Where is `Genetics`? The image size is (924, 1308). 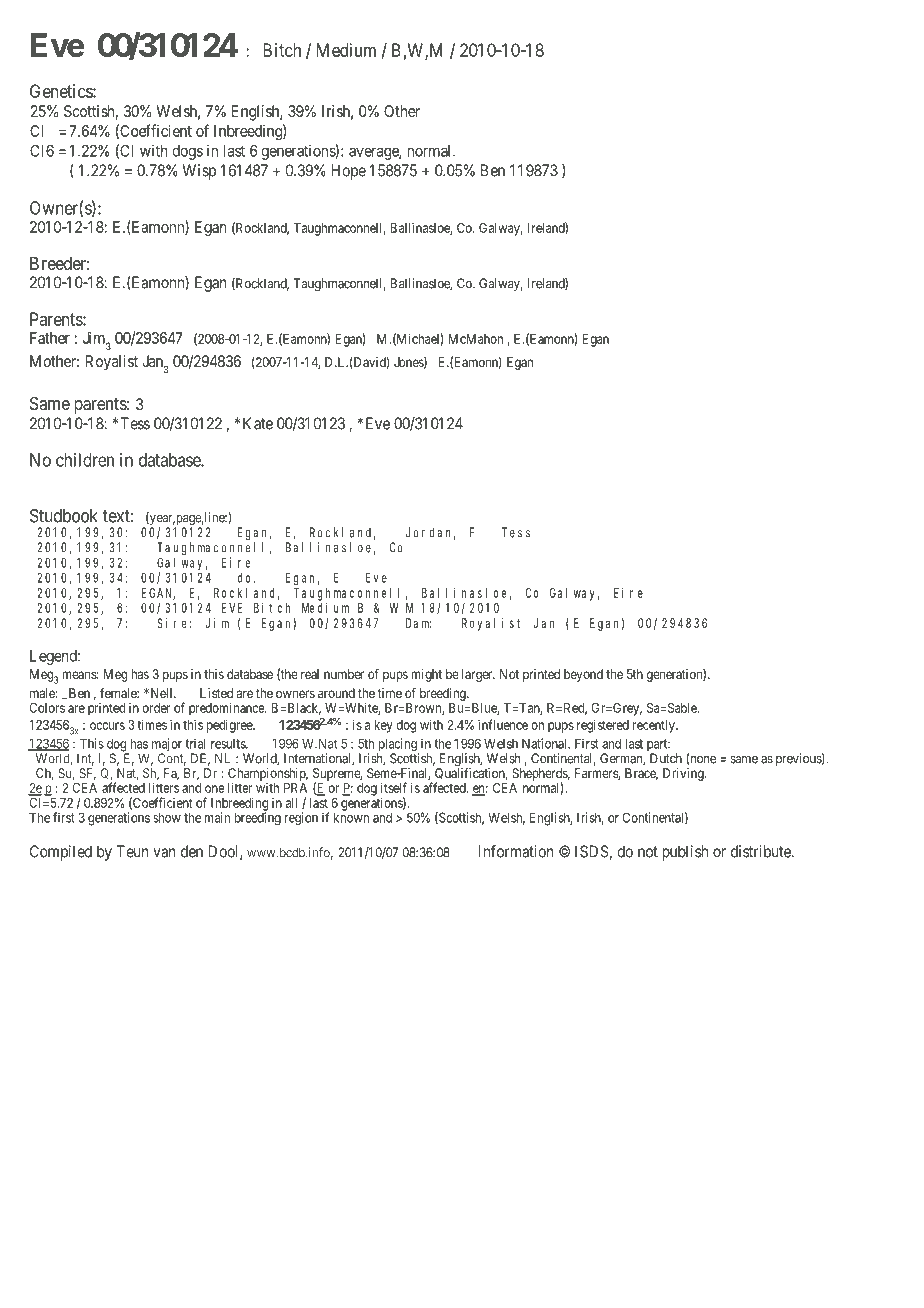
Genetics is located at coordinates (62, 91).
